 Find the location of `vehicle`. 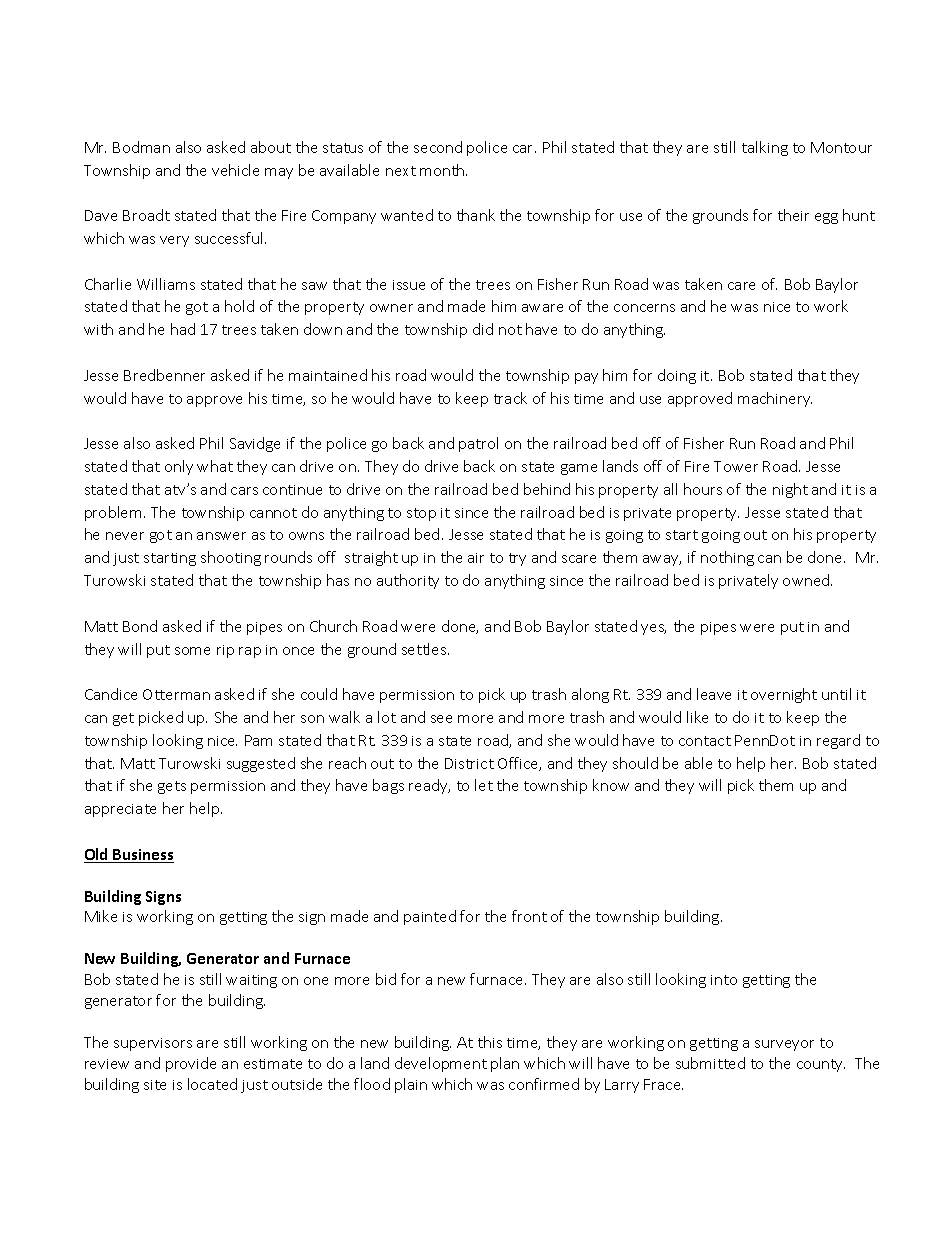

vehicle is located at coordinates (235, 170).
